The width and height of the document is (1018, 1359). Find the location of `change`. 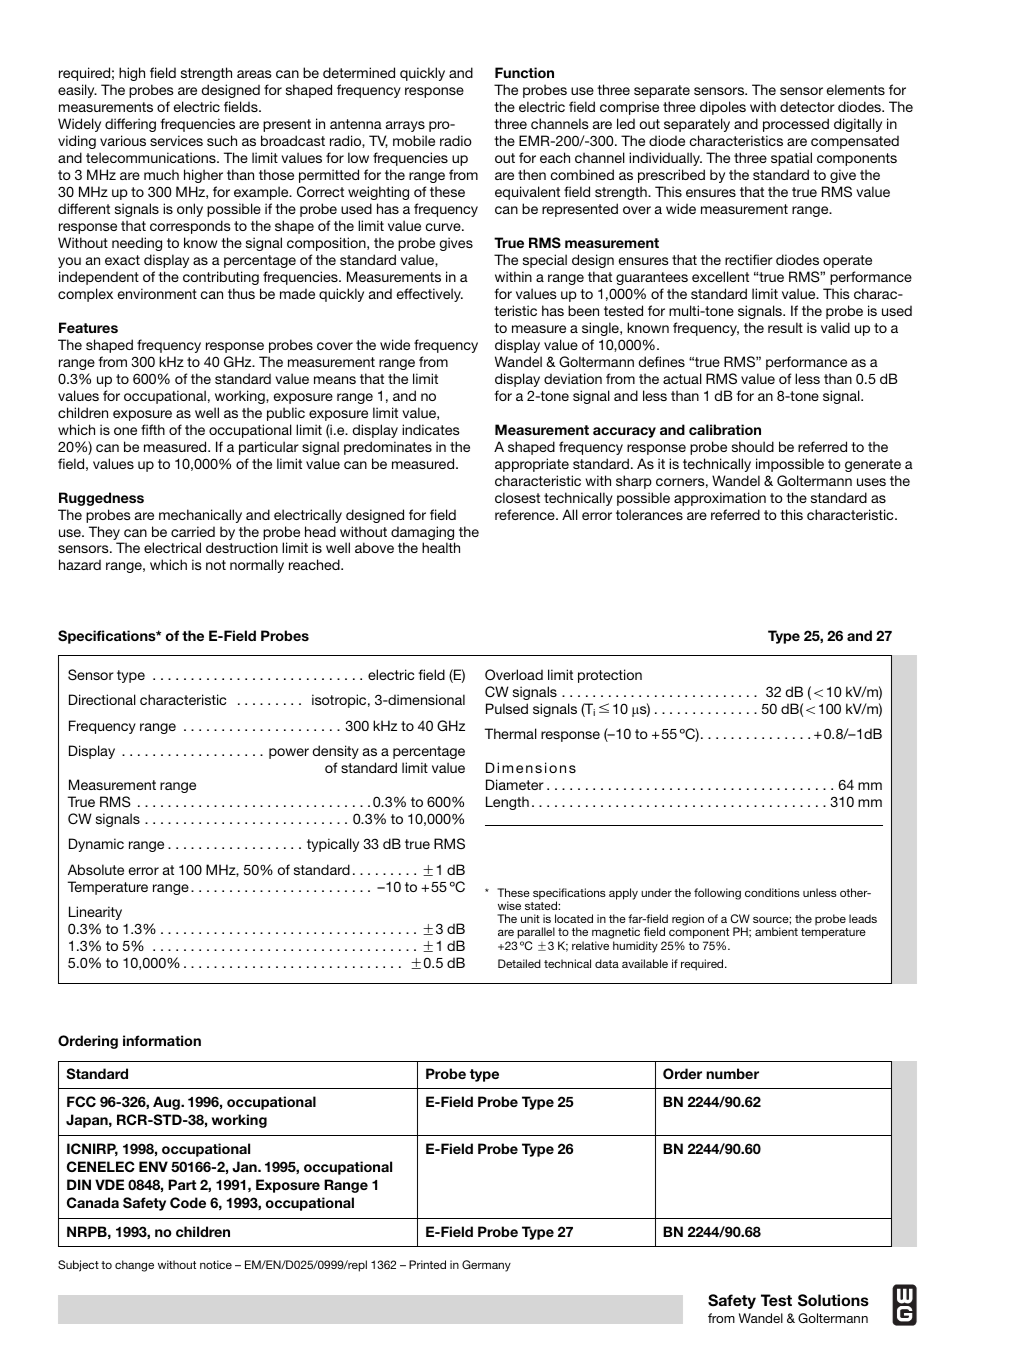

change is located at coordinates (134, 1266).
